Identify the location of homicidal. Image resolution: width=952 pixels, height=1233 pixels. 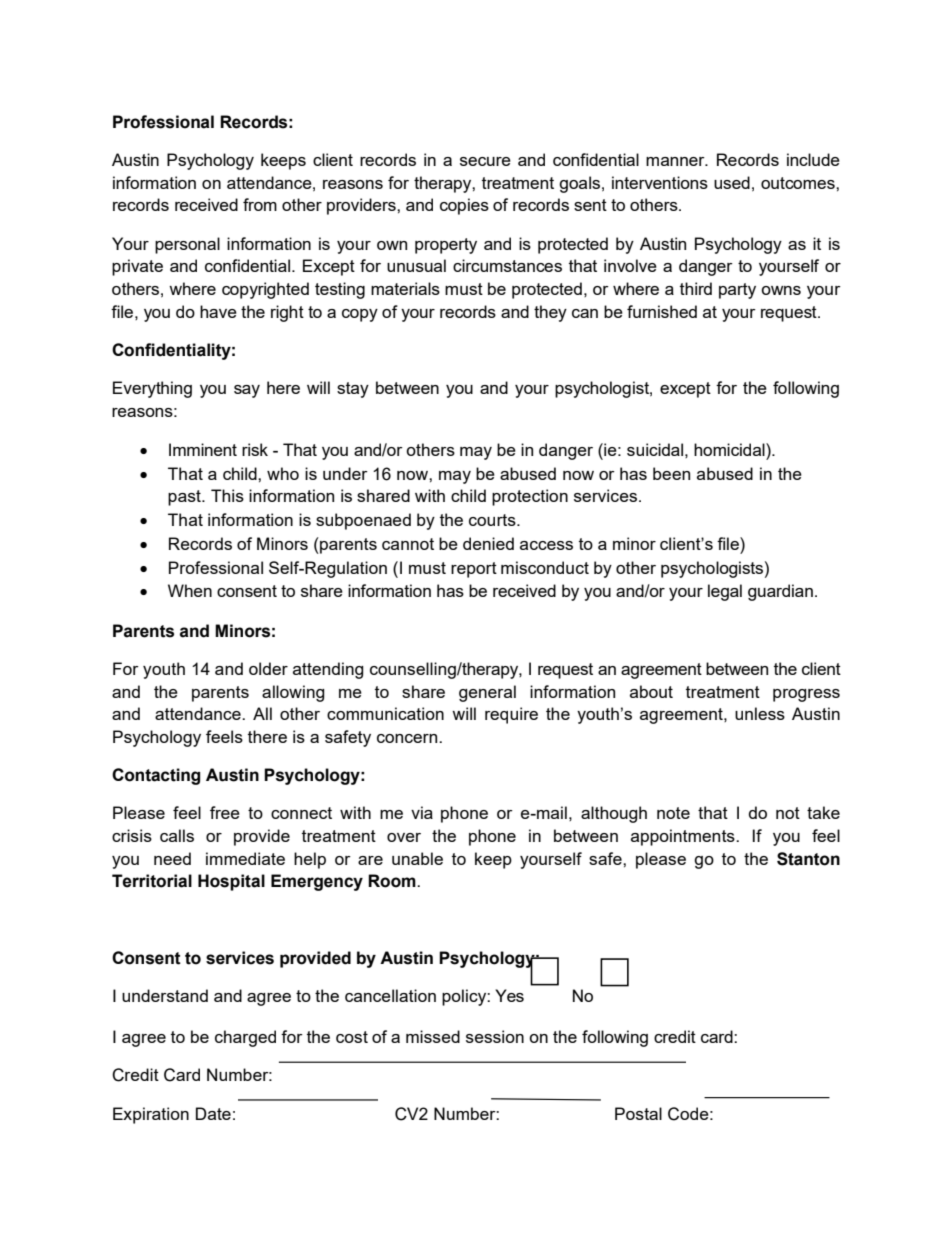
(730, 449).
